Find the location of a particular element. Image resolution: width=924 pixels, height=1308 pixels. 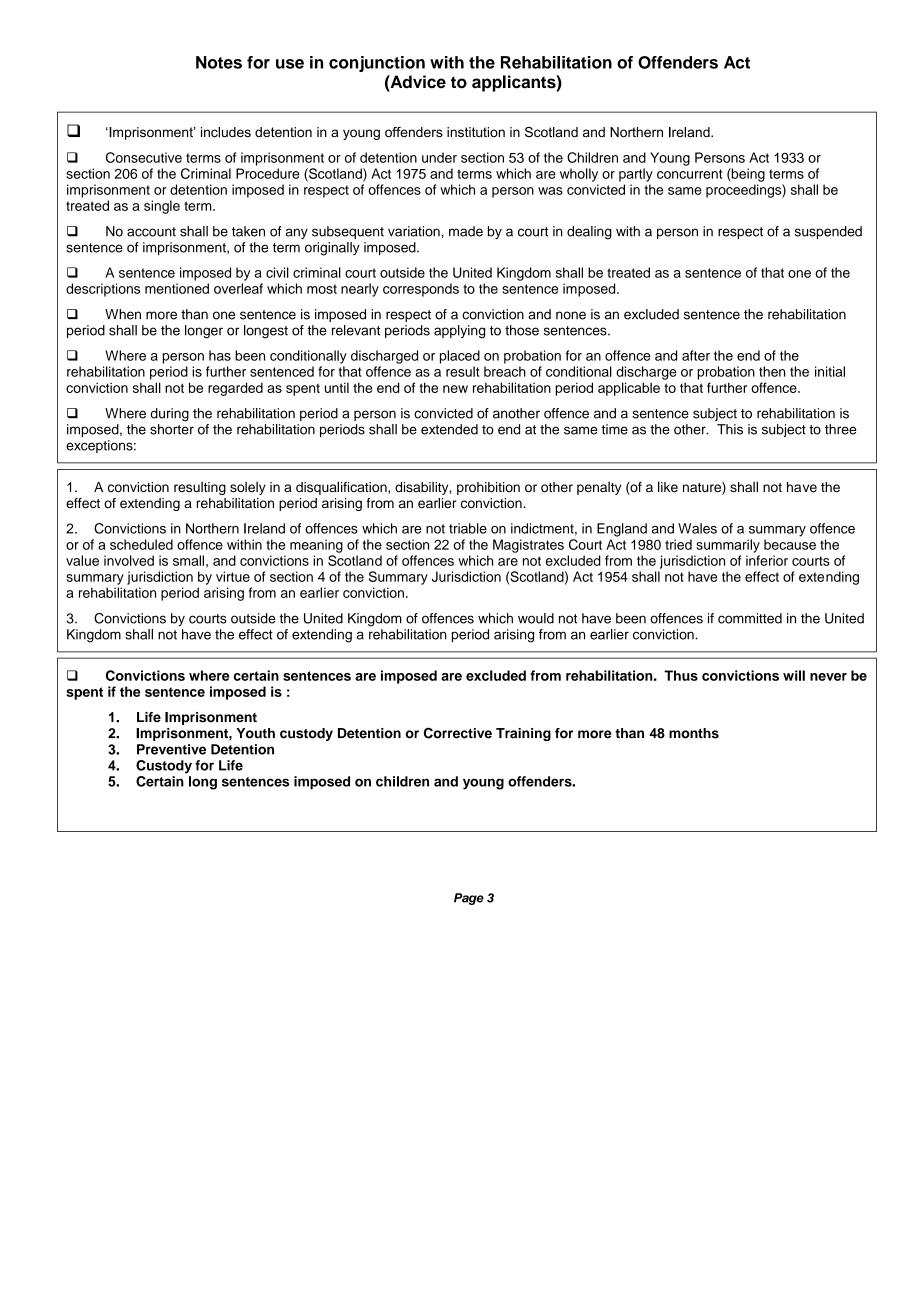

placed is located at coordinates (460, 357).
